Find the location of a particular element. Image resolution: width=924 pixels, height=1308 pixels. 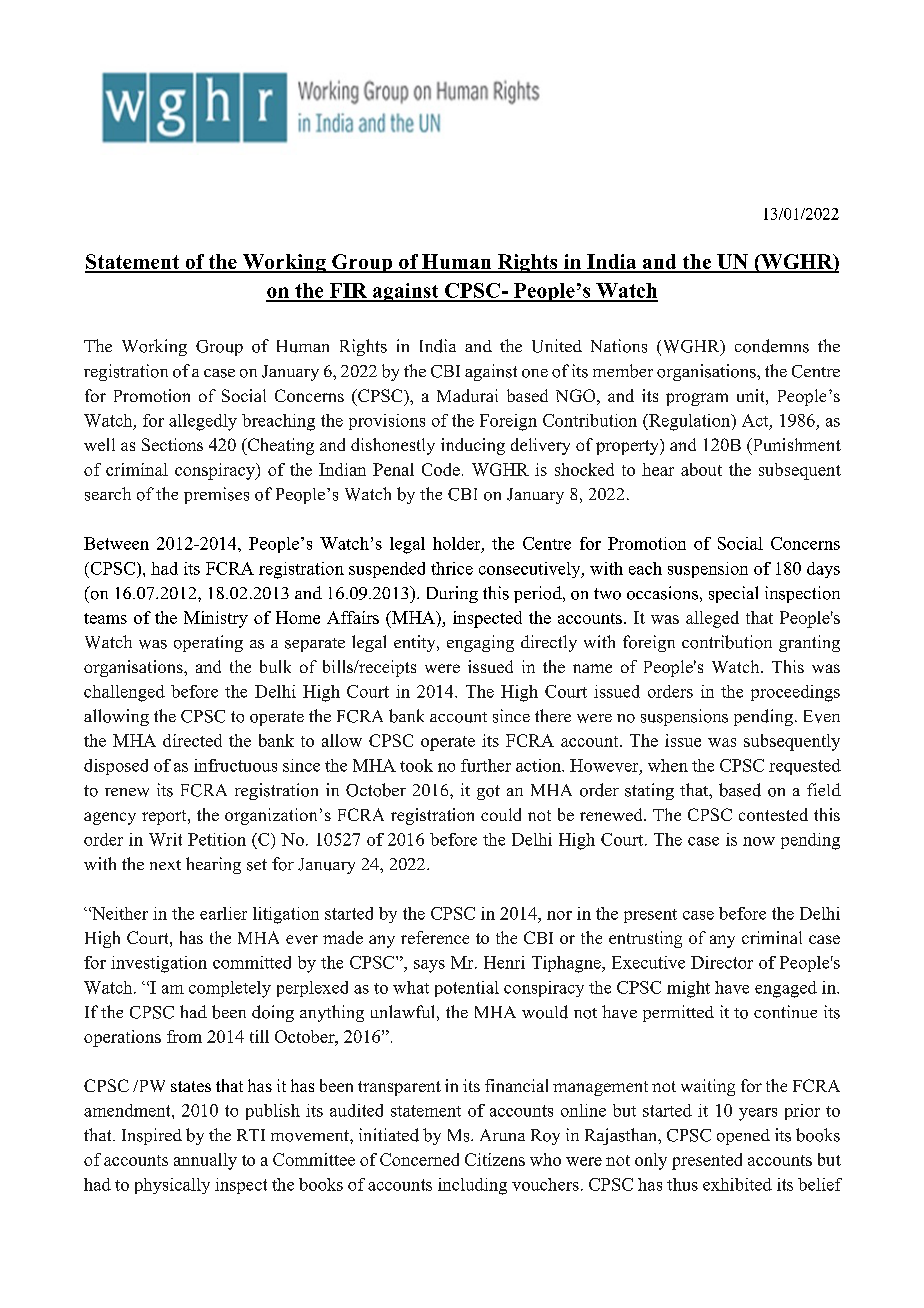

says is located at coordinates (429, 966).
